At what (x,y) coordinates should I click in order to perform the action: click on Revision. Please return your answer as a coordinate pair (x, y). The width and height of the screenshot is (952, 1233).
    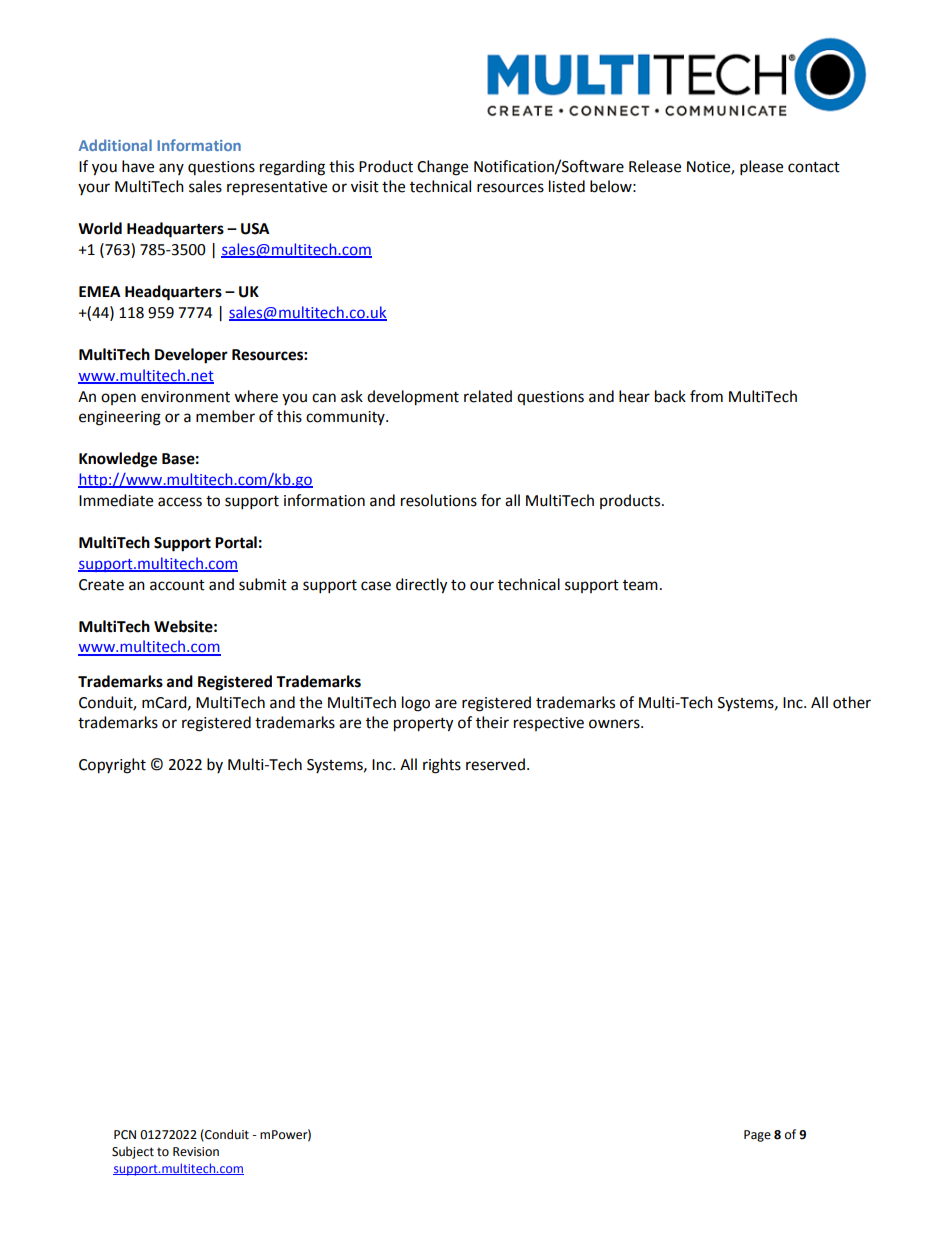
    Looking at the image, I should click on (196, 1152).
